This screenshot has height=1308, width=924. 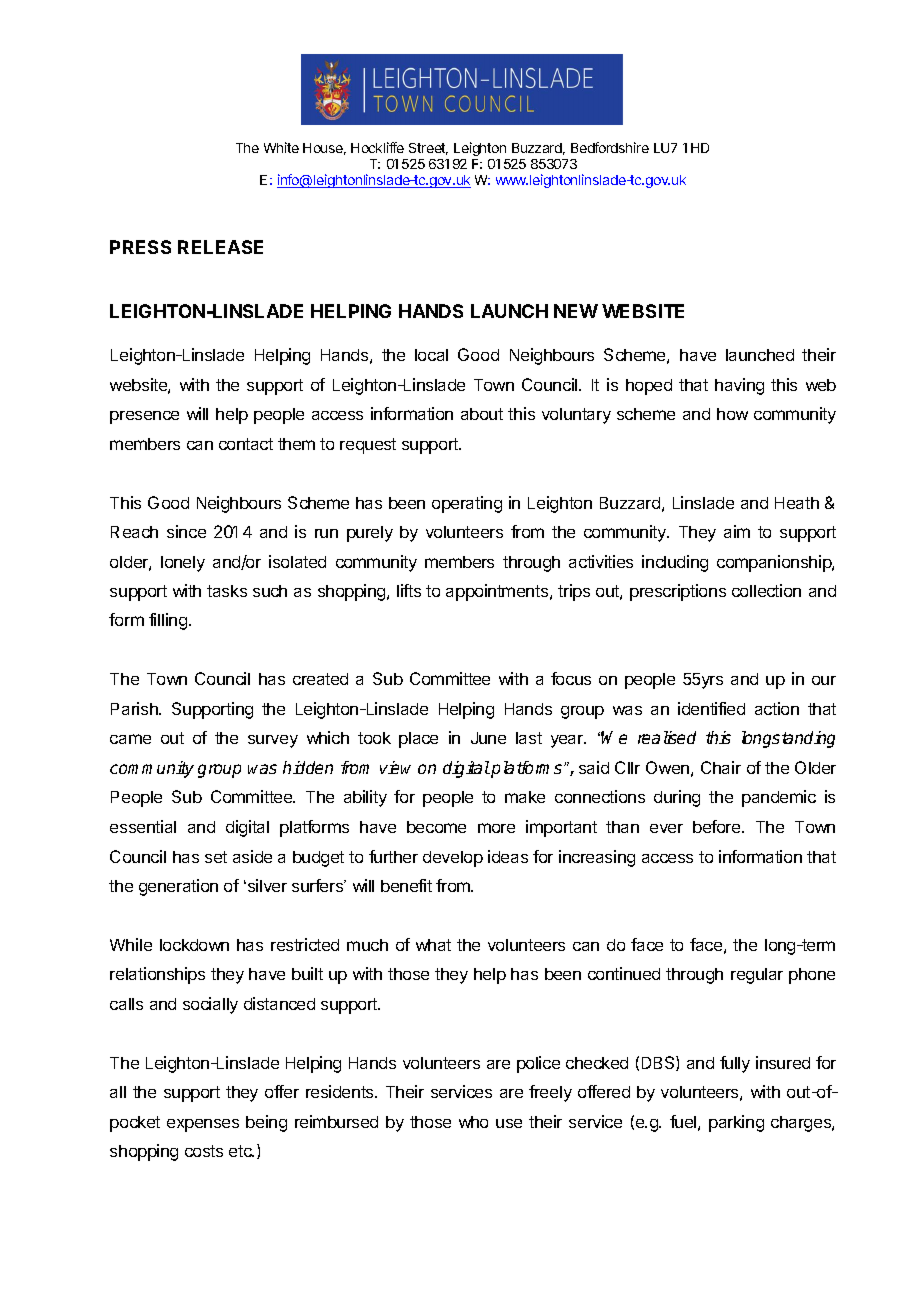 I want to click on appointments, so click(x=498, y=592).
